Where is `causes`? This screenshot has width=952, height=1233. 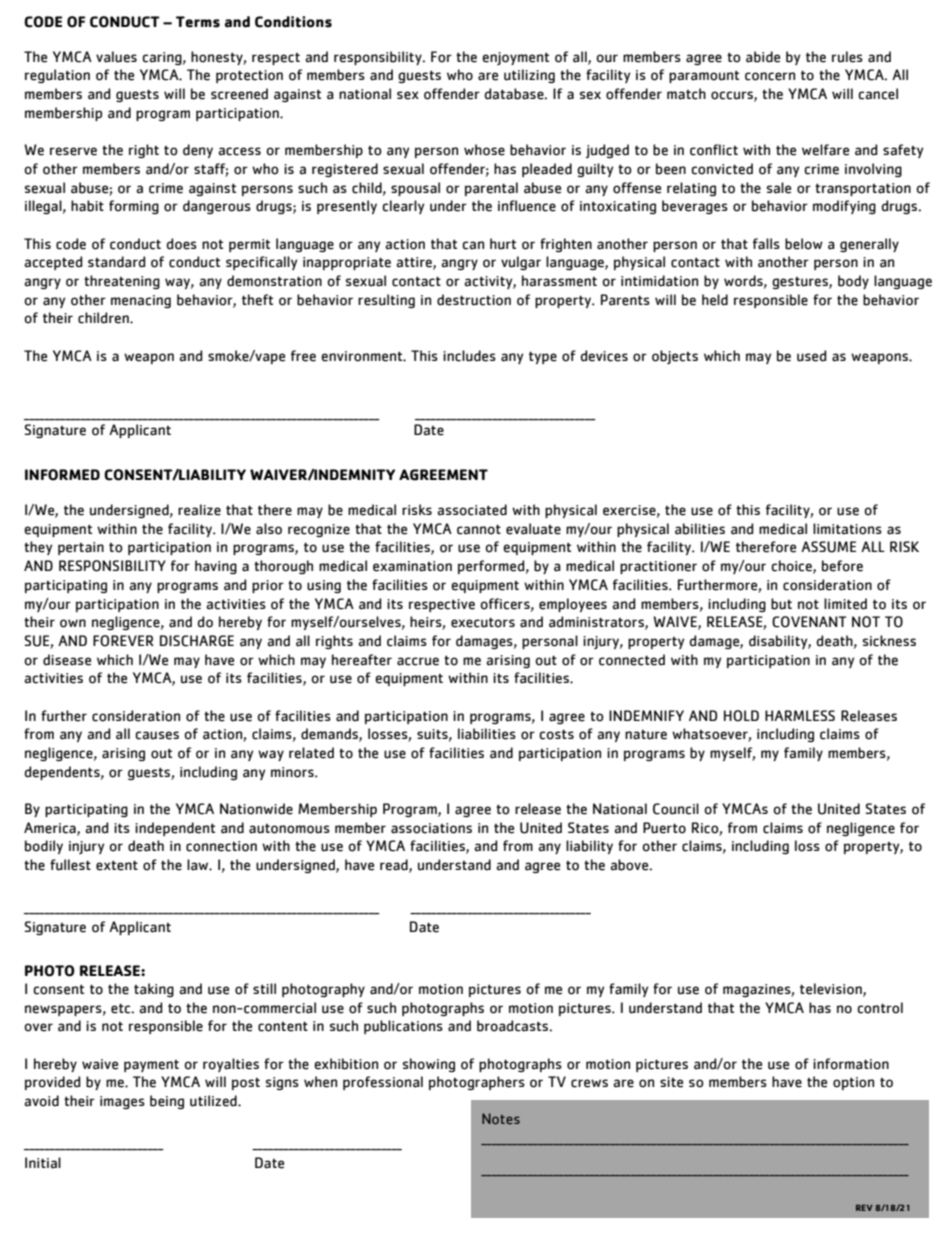 causes is located at coordinates (157, 735).
